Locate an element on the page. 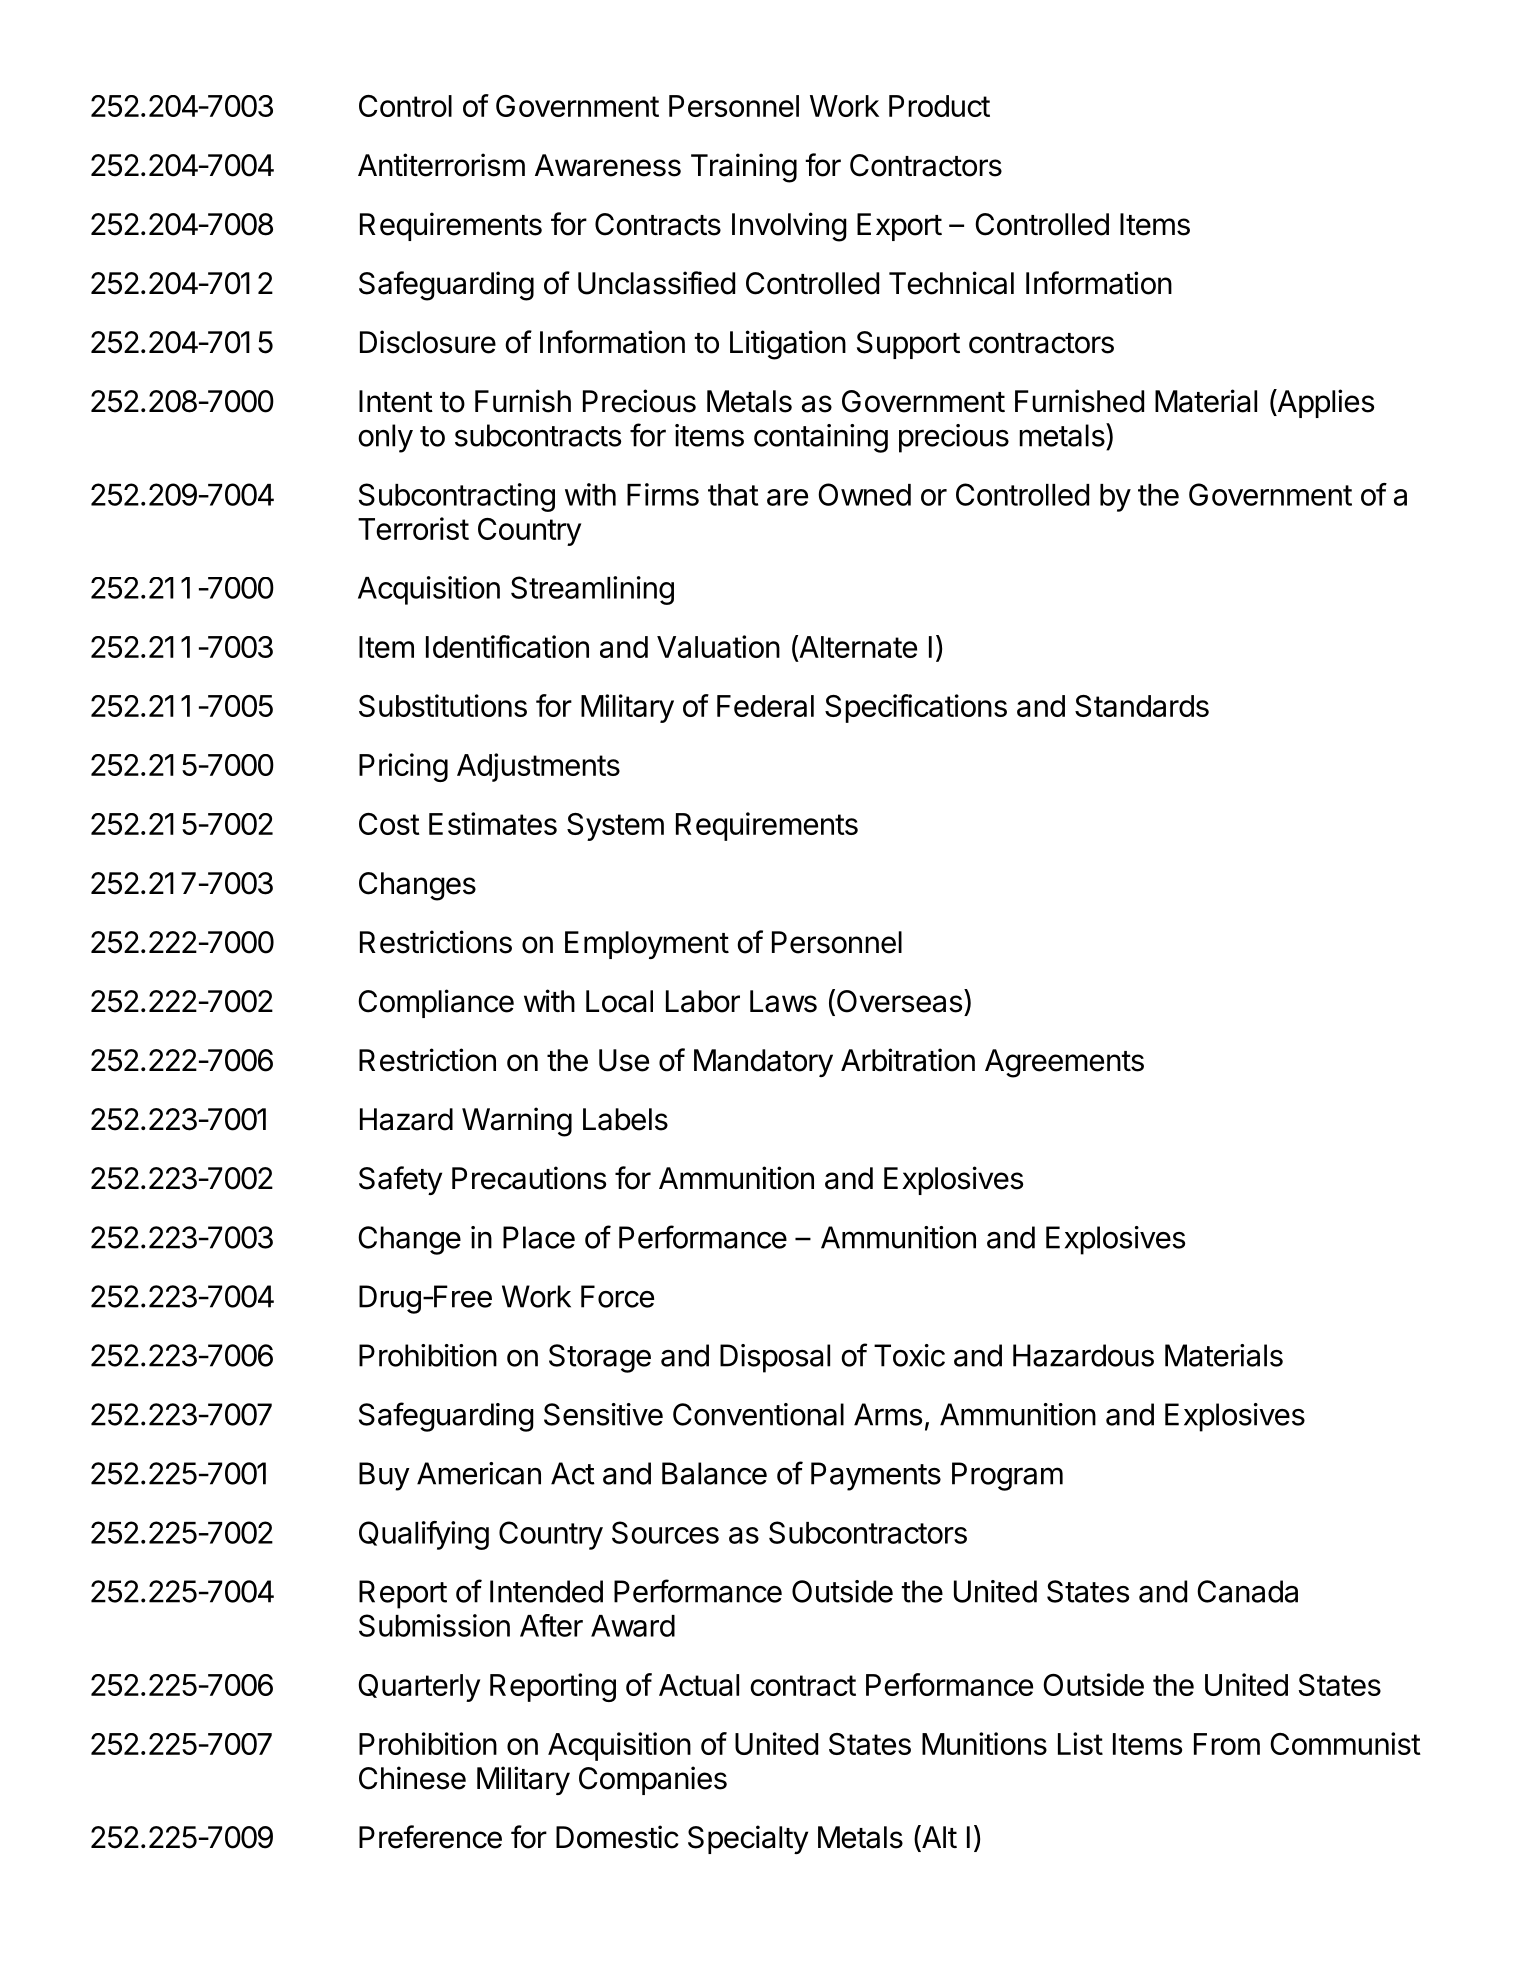 The width and height of the page is (1518, 1965). Place is located at coordinates (539, 1237).
